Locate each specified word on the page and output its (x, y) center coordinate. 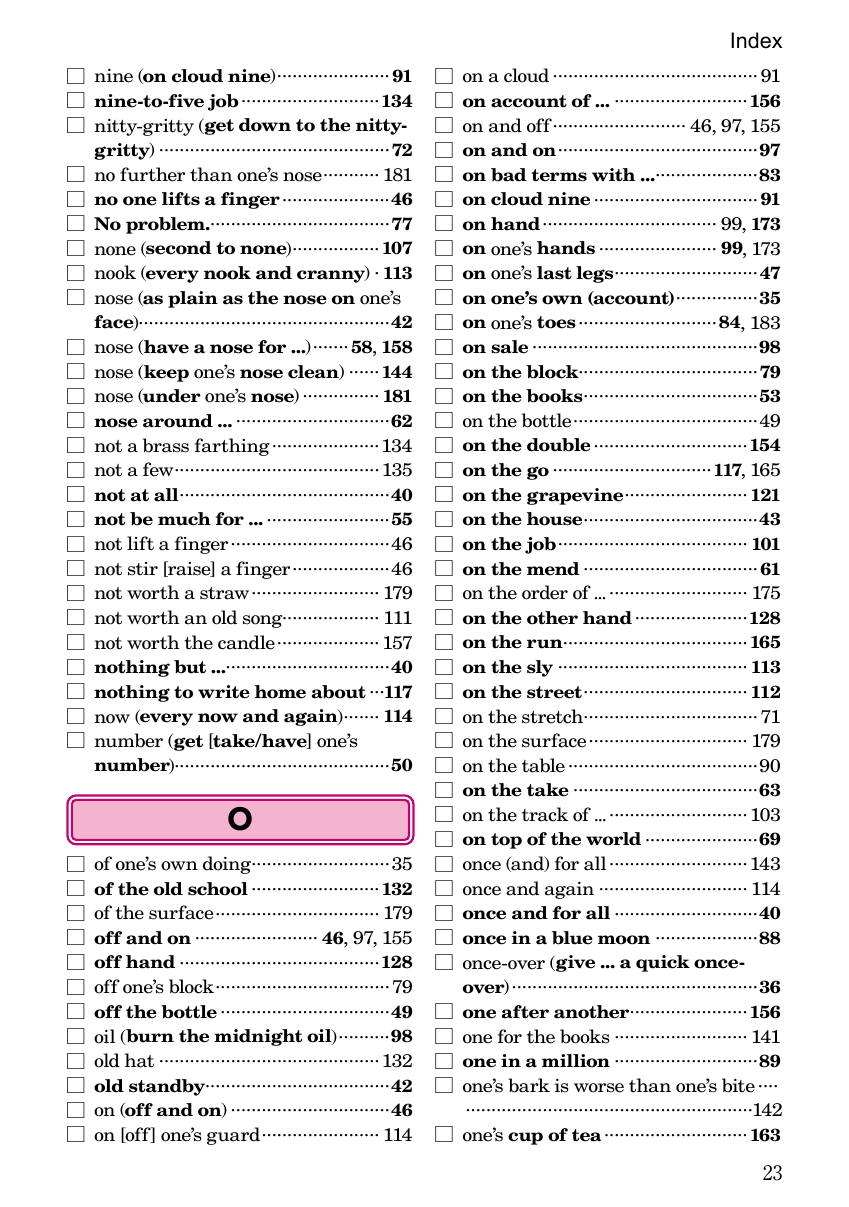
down (265, 125)
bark (529, 1085)
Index (756, 40)
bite (738, 1085)
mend (553, 569)
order (545, 592)
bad (509, 175)
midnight (258, 1037)
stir (143, 569)
